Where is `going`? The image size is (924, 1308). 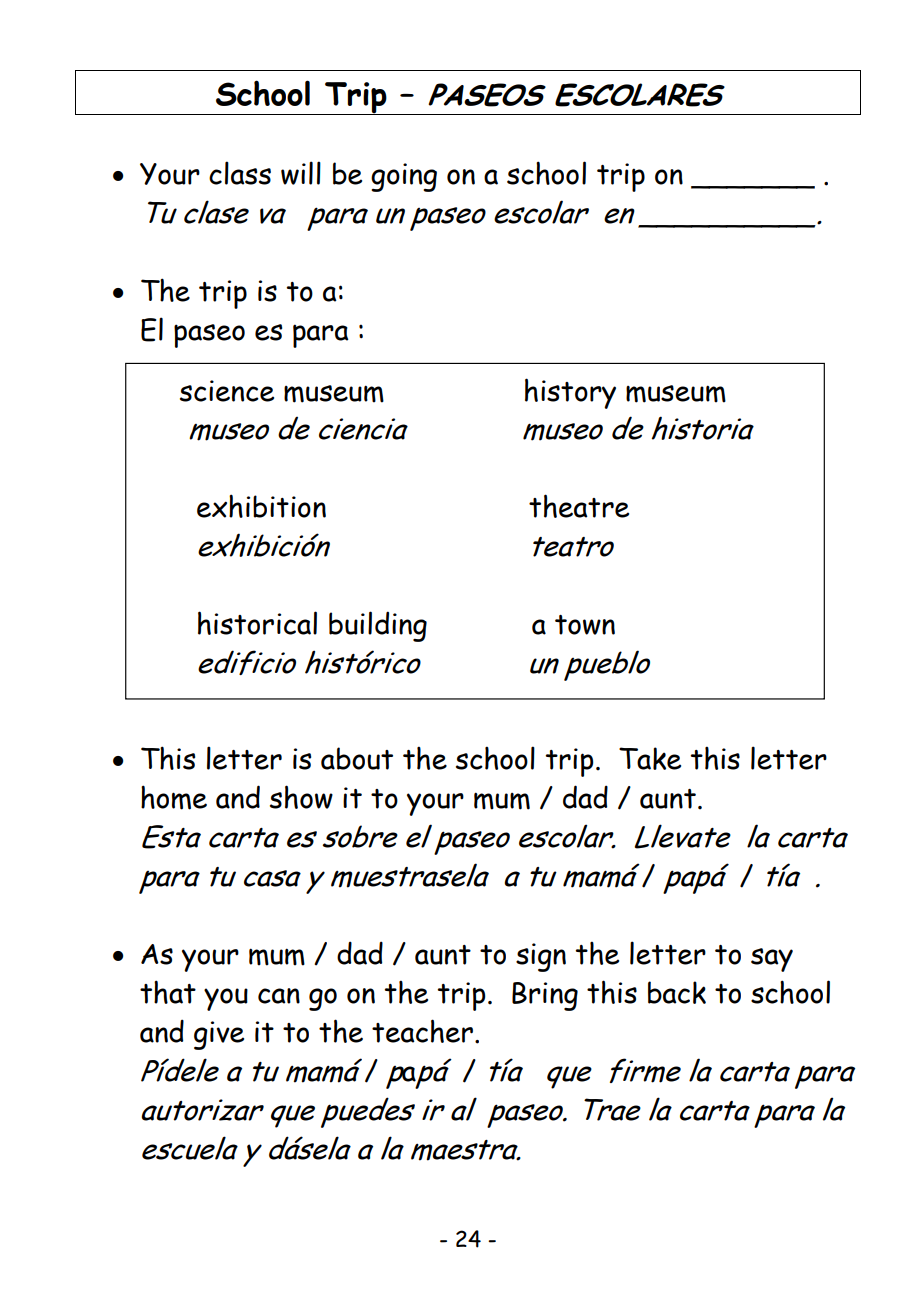
going is located at coordinates (404, 177).
